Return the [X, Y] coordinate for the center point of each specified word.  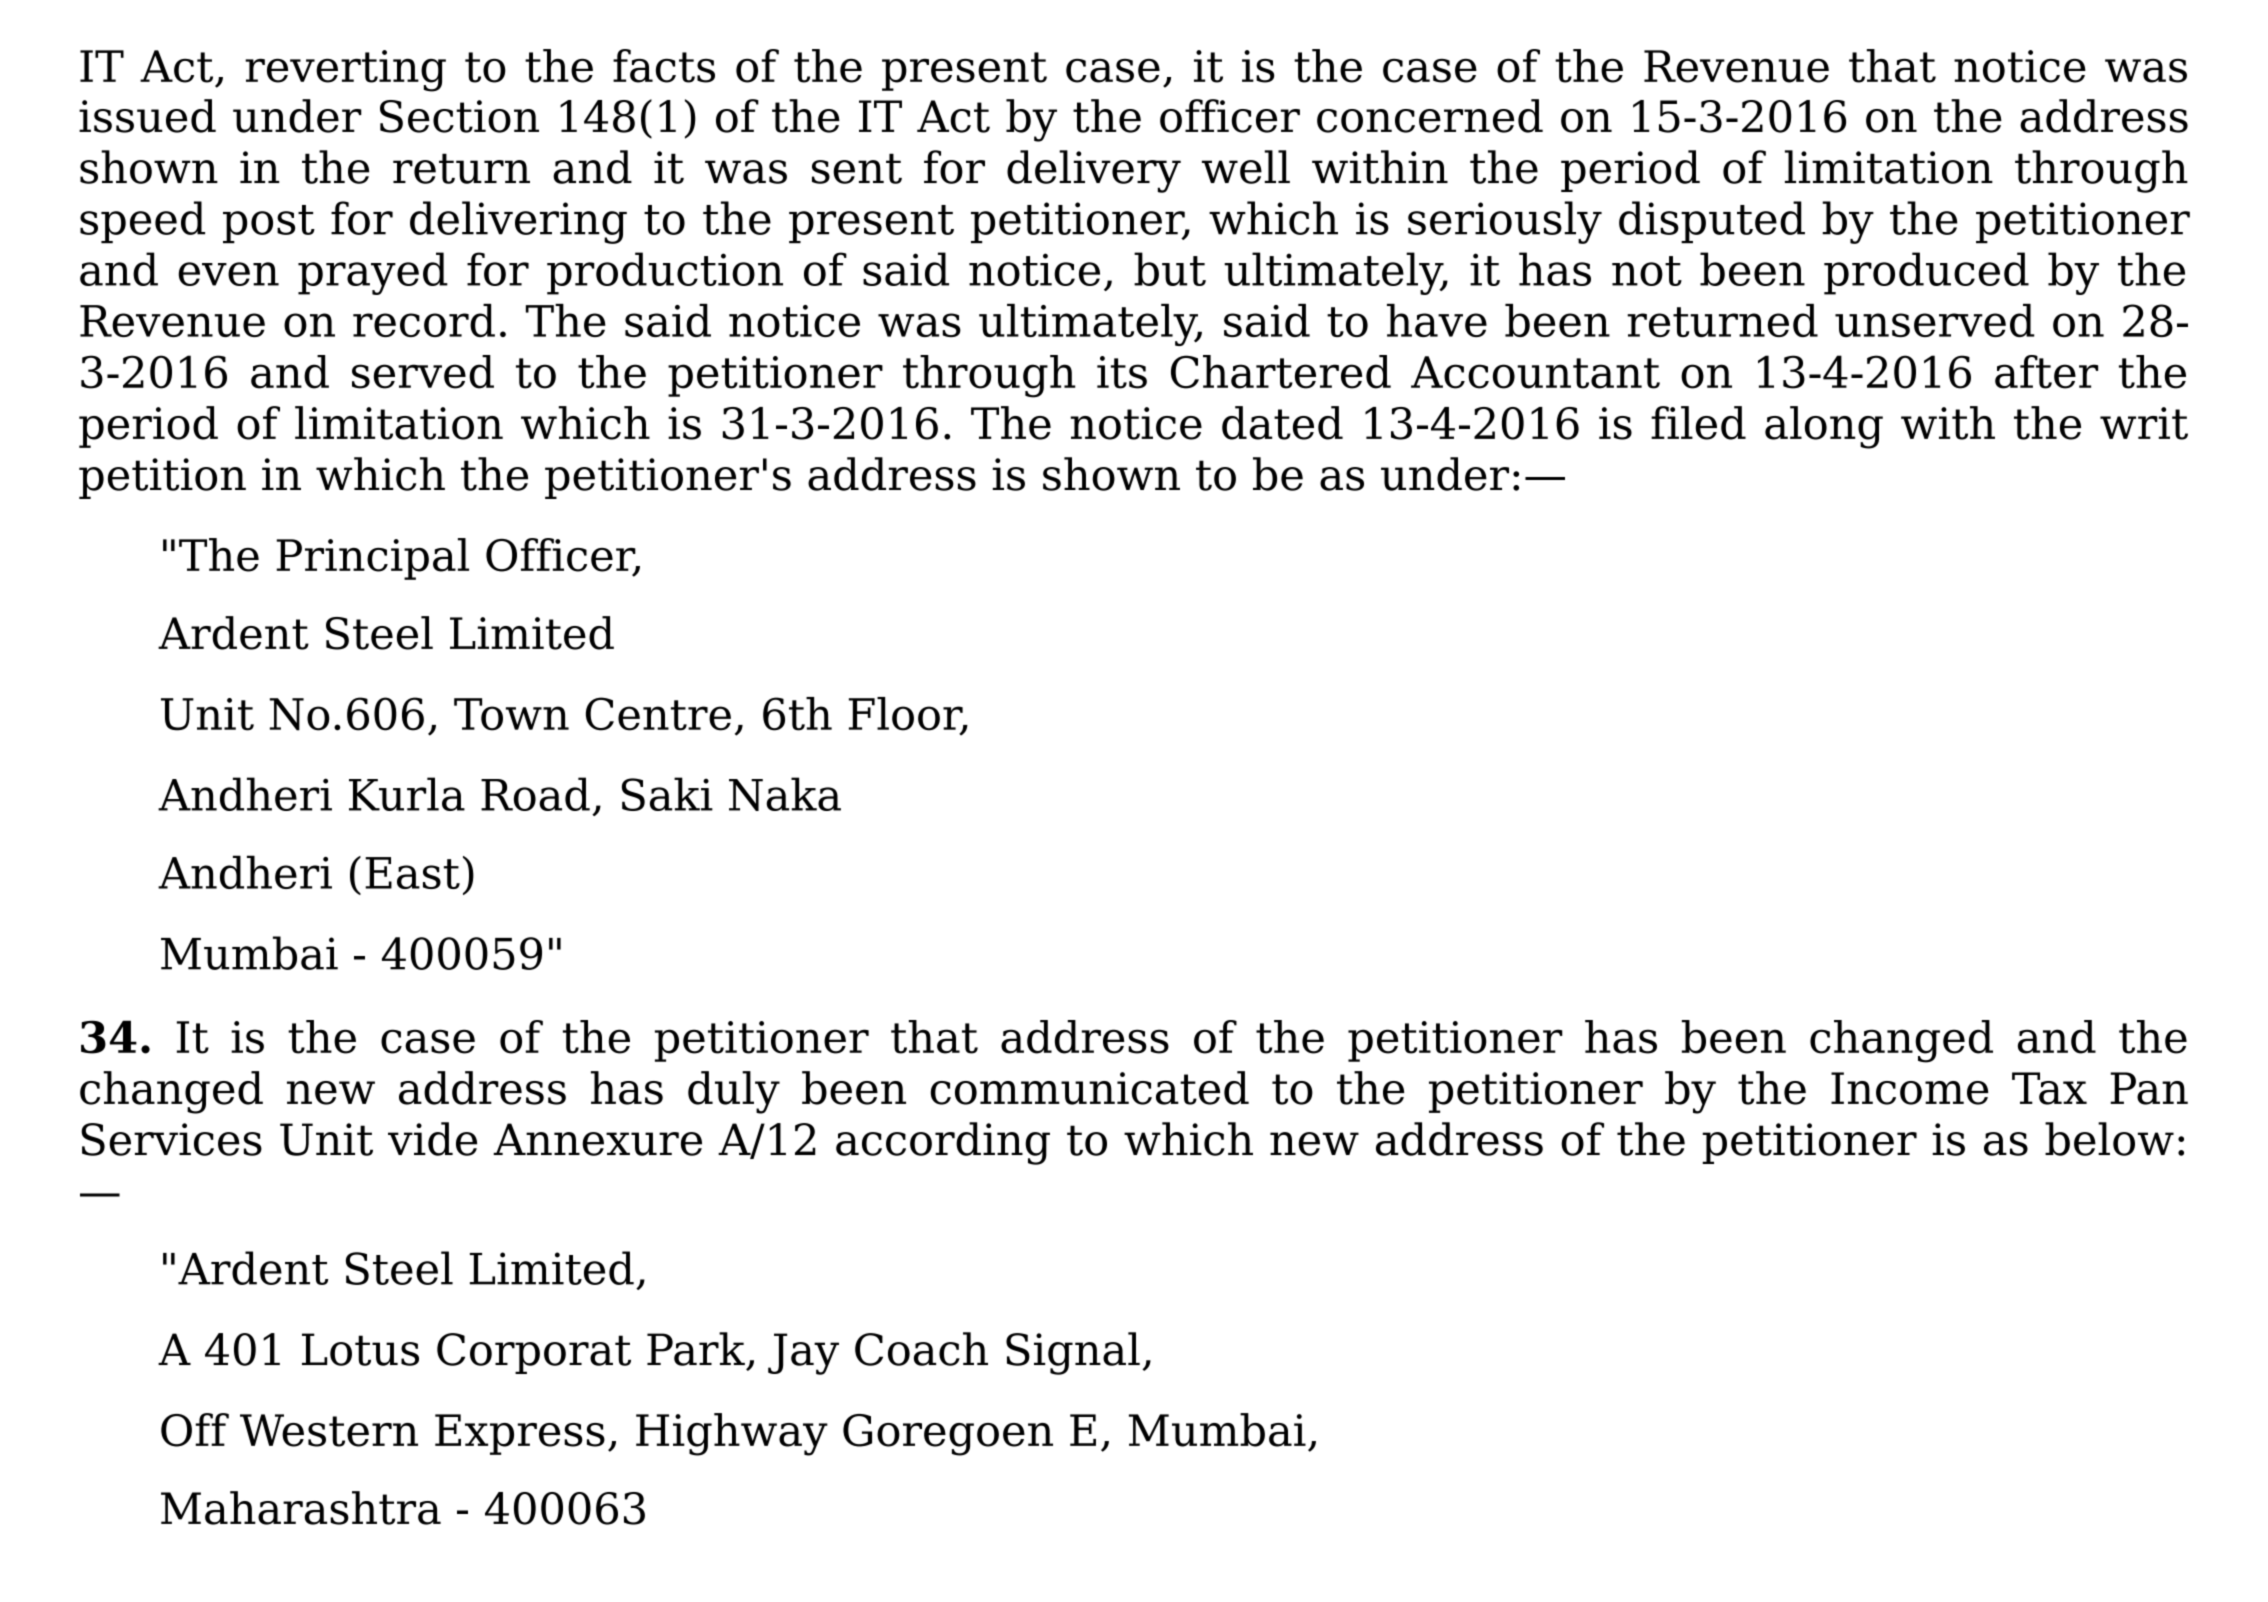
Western [329, 1430]
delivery [1094, 171]
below [2109, 1139]
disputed [1712, 222]
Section [459, 116]
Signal [1073, 1353]
